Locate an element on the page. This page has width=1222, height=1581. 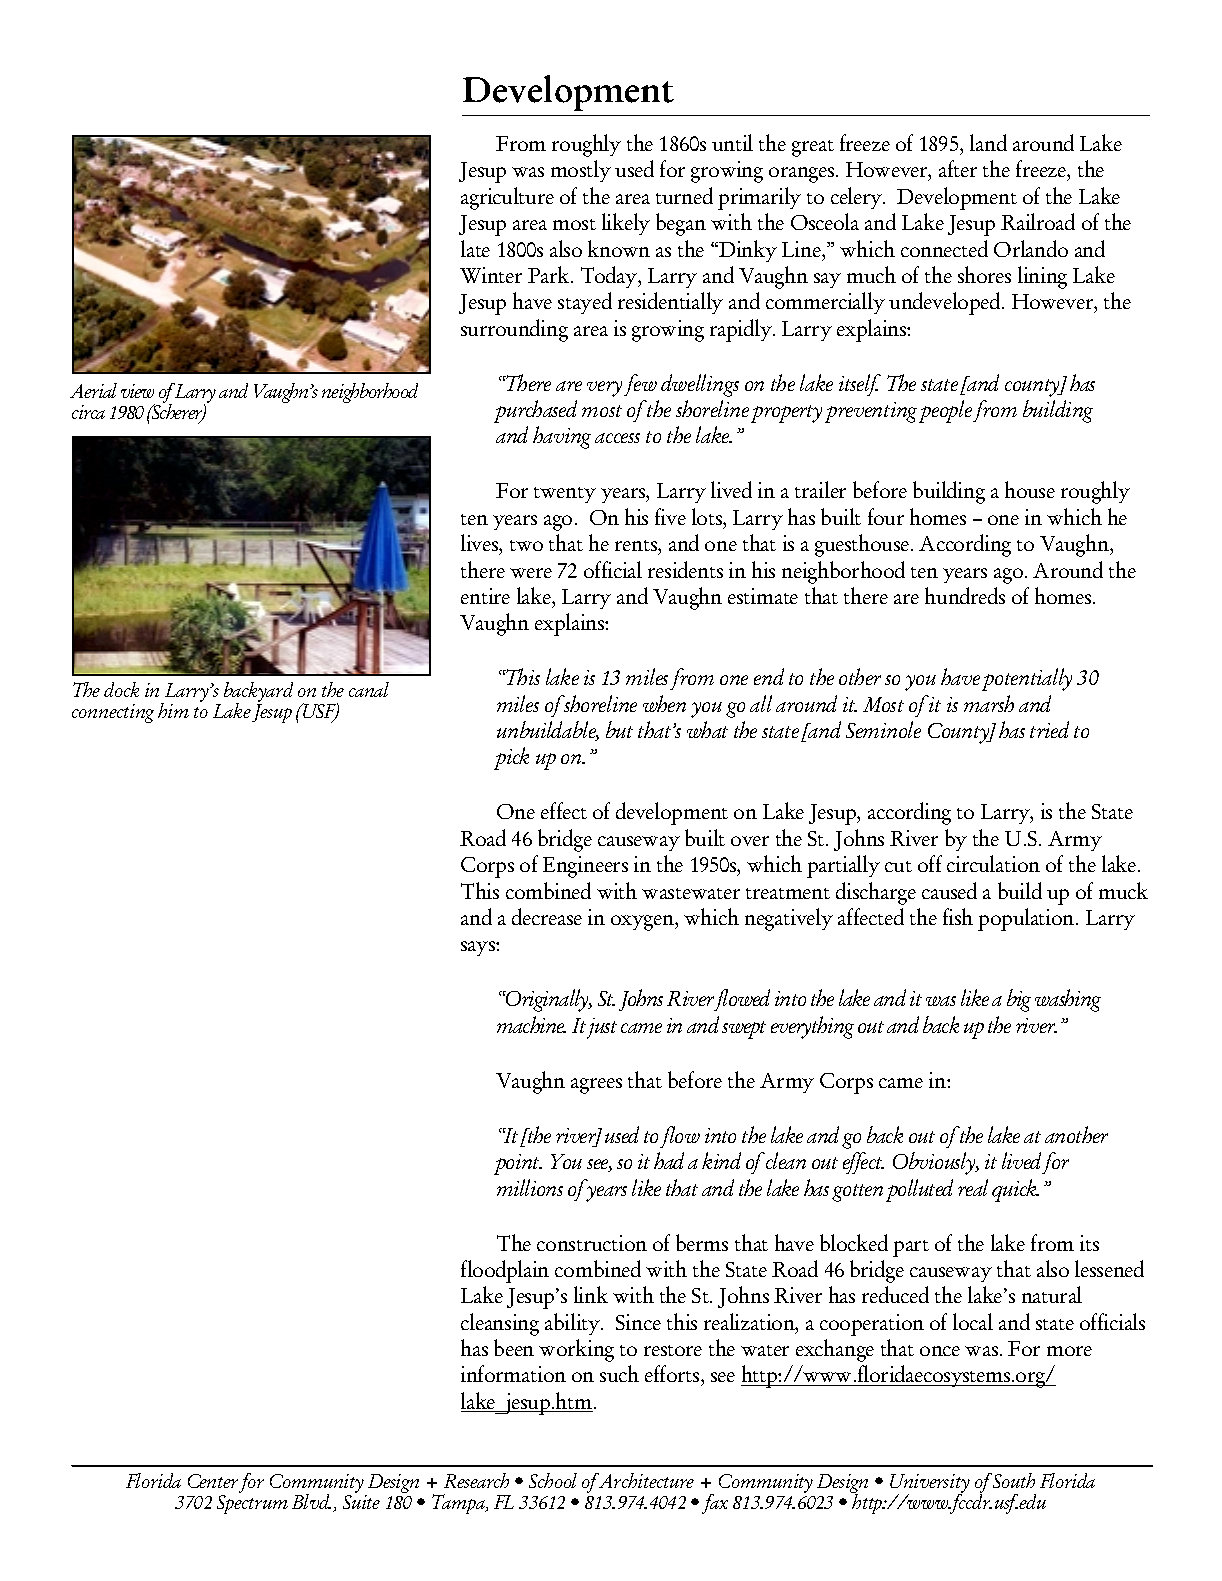
hundreds is located at coordinates (965, 595).
